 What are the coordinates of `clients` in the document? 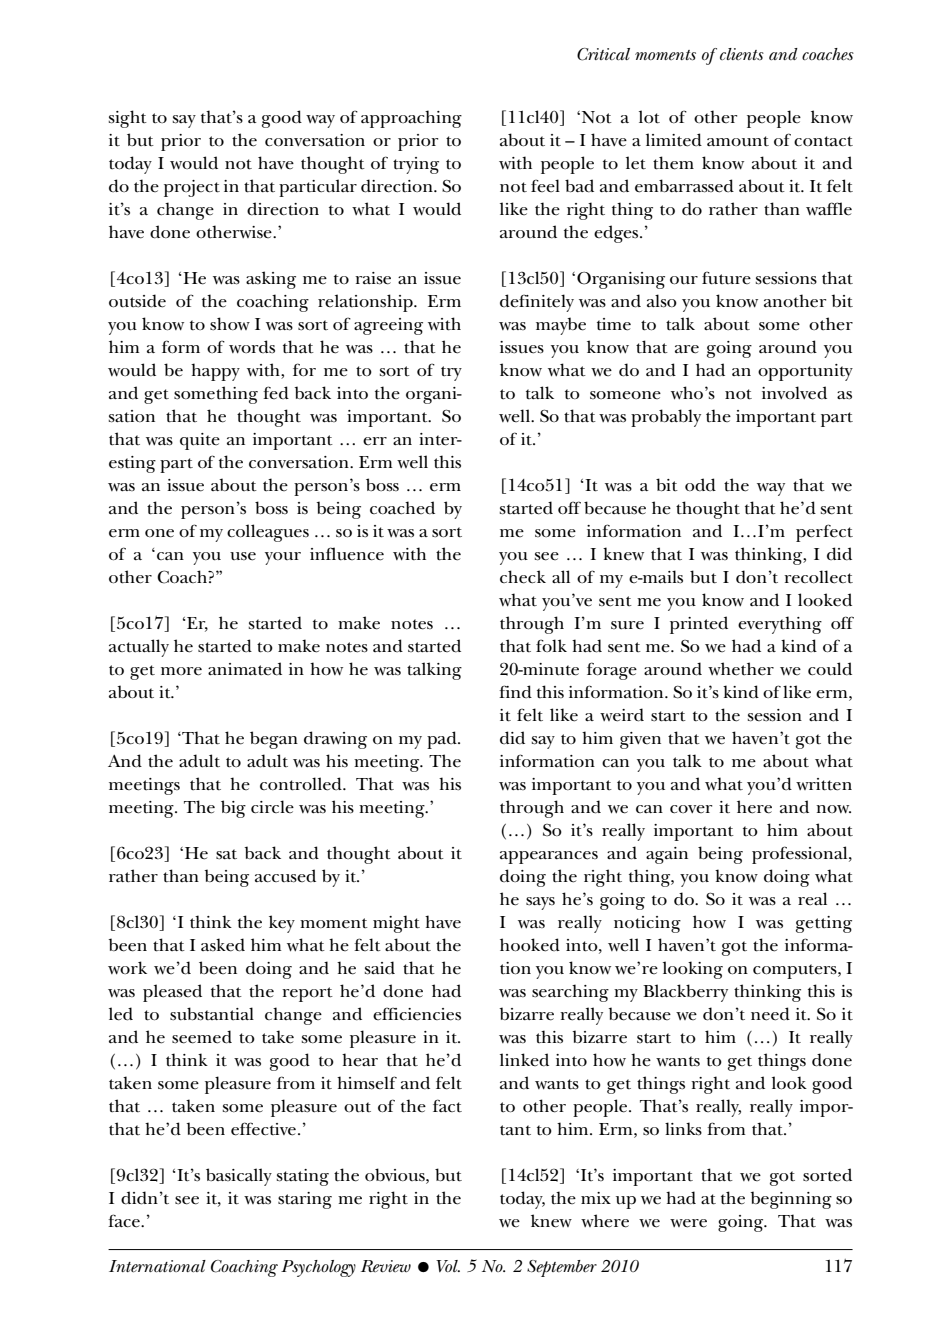 It's located at (742, 54).
